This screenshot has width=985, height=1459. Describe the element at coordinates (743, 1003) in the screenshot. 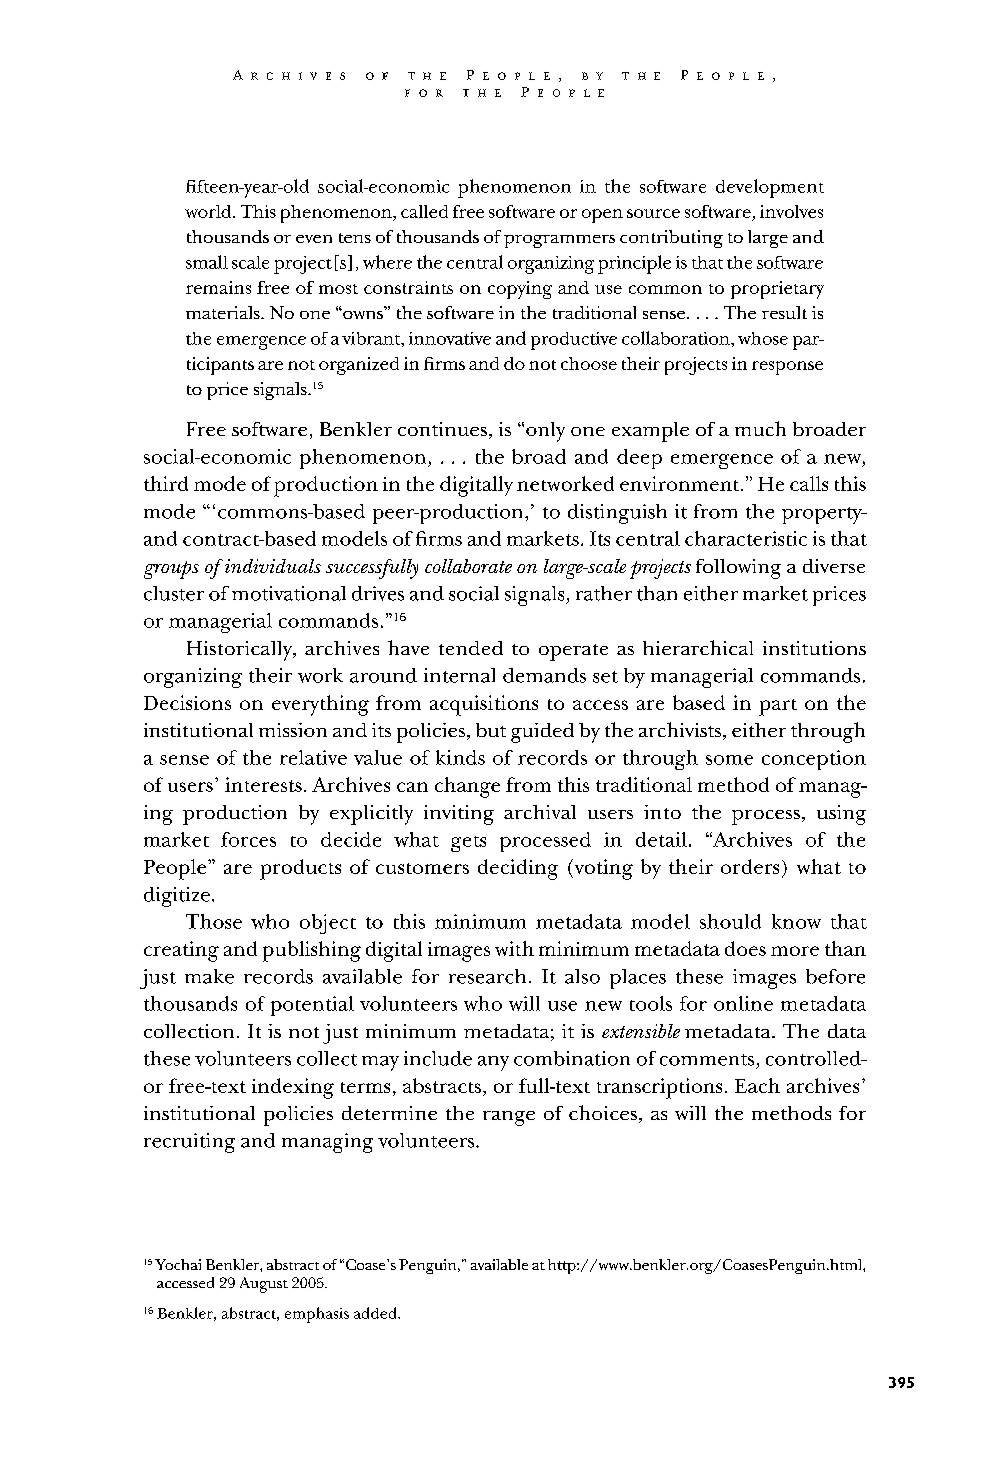

I see `online` at that location.
